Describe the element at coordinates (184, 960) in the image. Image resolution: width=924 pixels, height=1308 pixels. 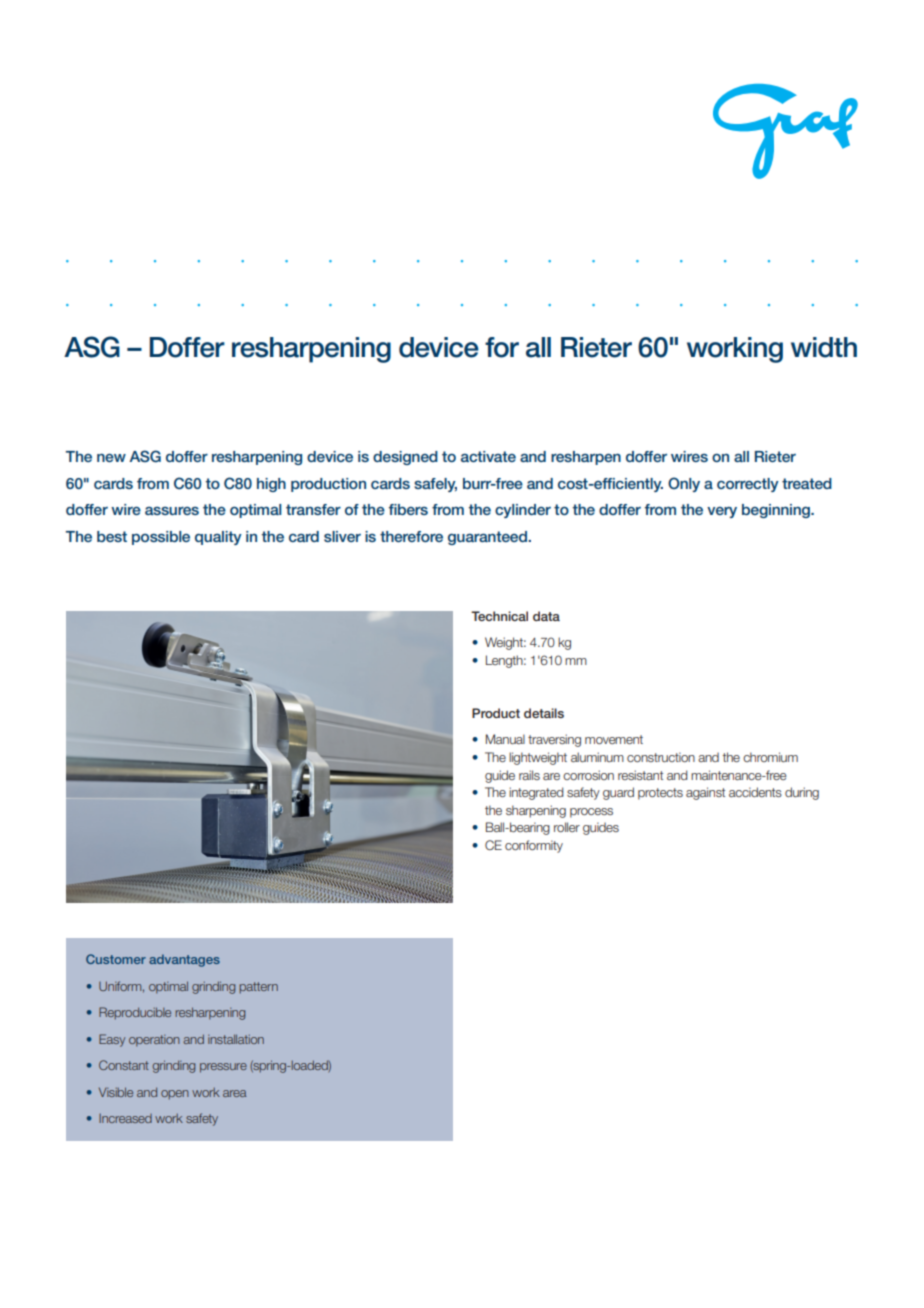
I see `advantages` at that location.
